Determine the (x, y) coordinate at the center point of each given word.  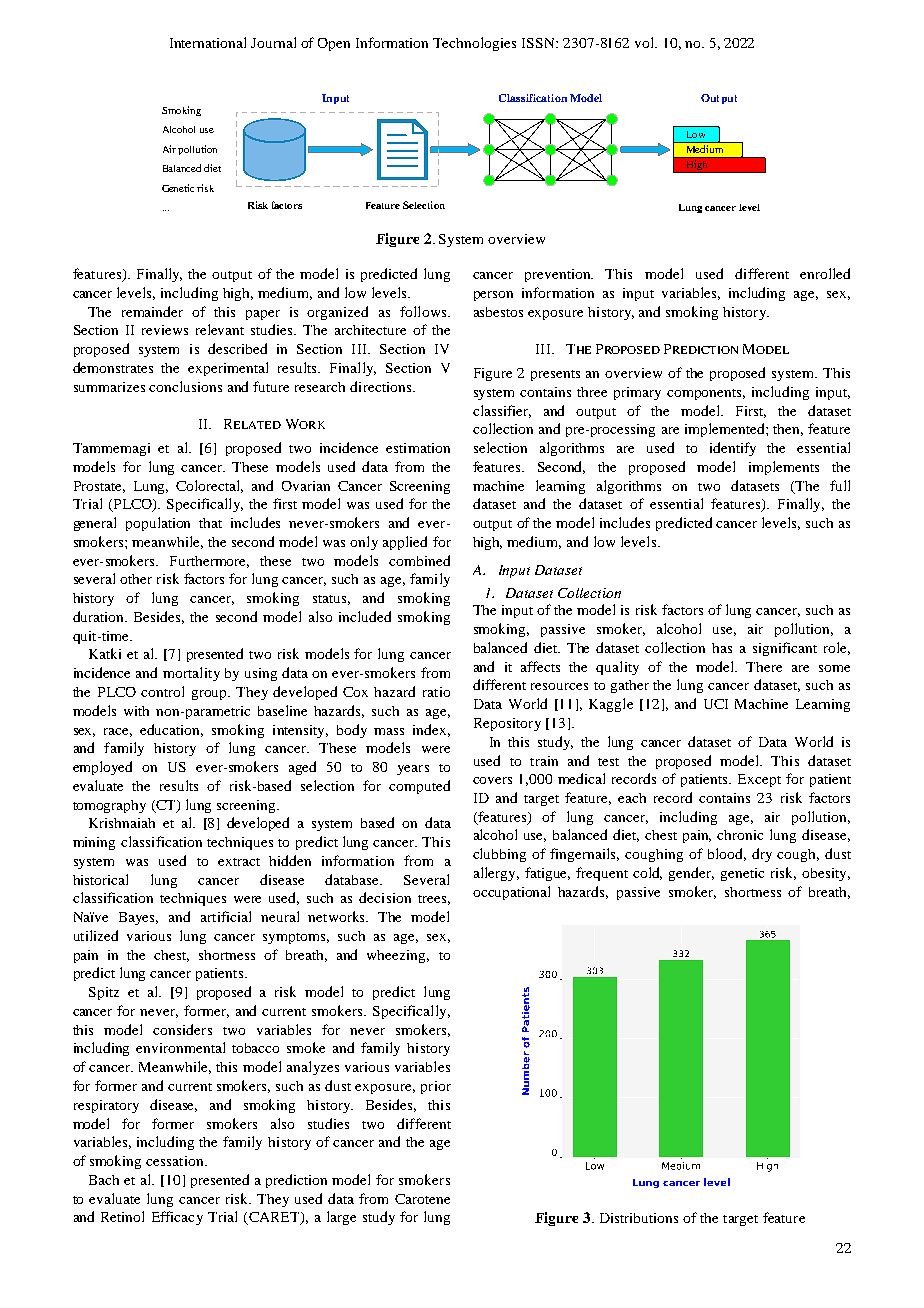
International (208, 42)
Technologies (474, 44)
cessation (176, 1161)
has (722, 648)
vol (645, 42)
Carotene (422, 1199)
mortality (191, 674)
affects (540, 666)
